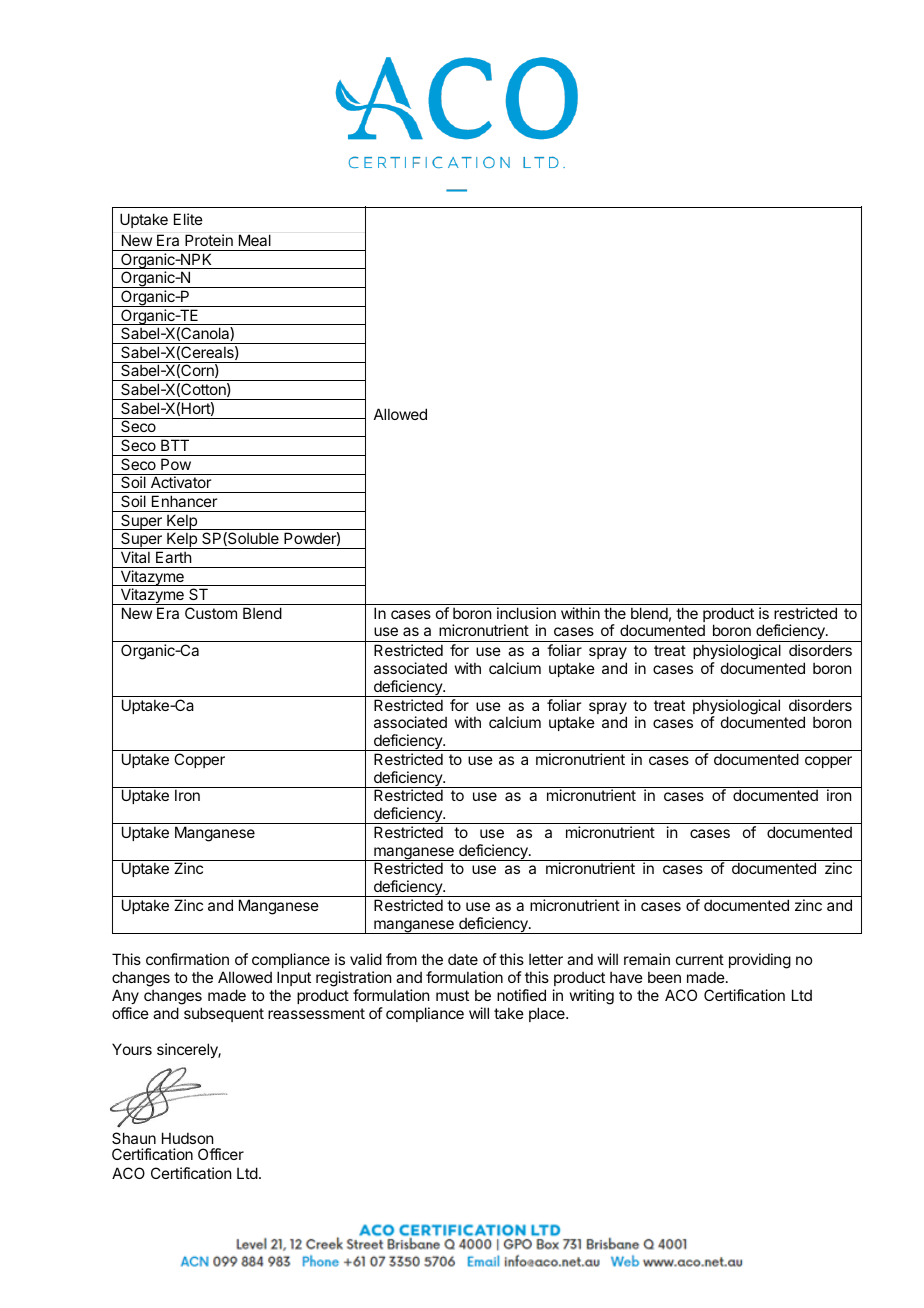 The image size is (924, 1308). Describe the element at coordinates (526, 613) in the page. I see `inclusion` at that location.
